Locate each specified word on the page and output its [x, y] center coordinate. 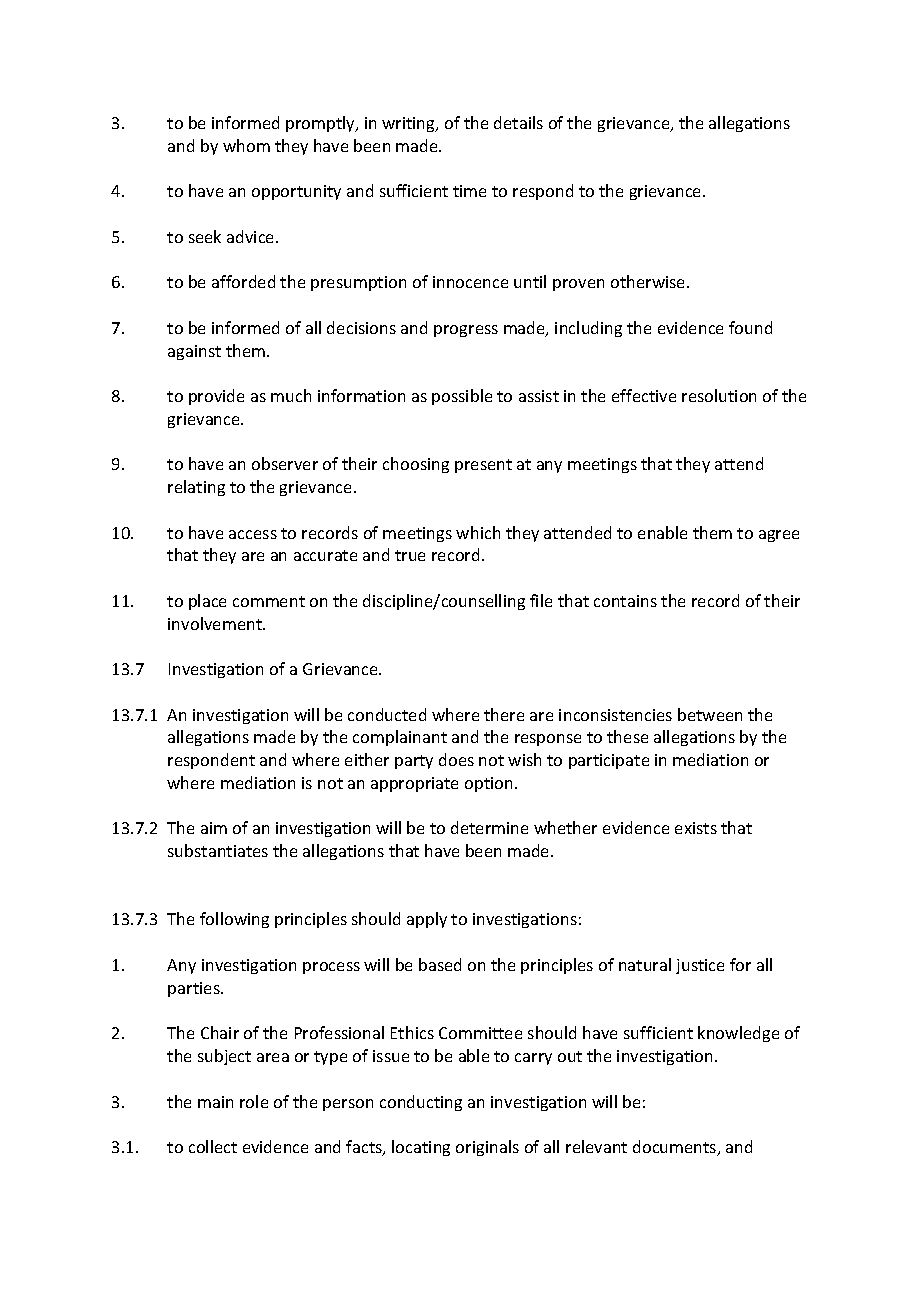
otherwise [649, 281]
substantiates [218, 850]
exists [696, 828]
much [291, 395]
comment [269, 601]
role [254, 1101]
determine [489, 827]
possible [462, 397]
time [469, 191]
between [710, 714]
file [541, 600]
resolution [719, 395]
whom [246, 145]
